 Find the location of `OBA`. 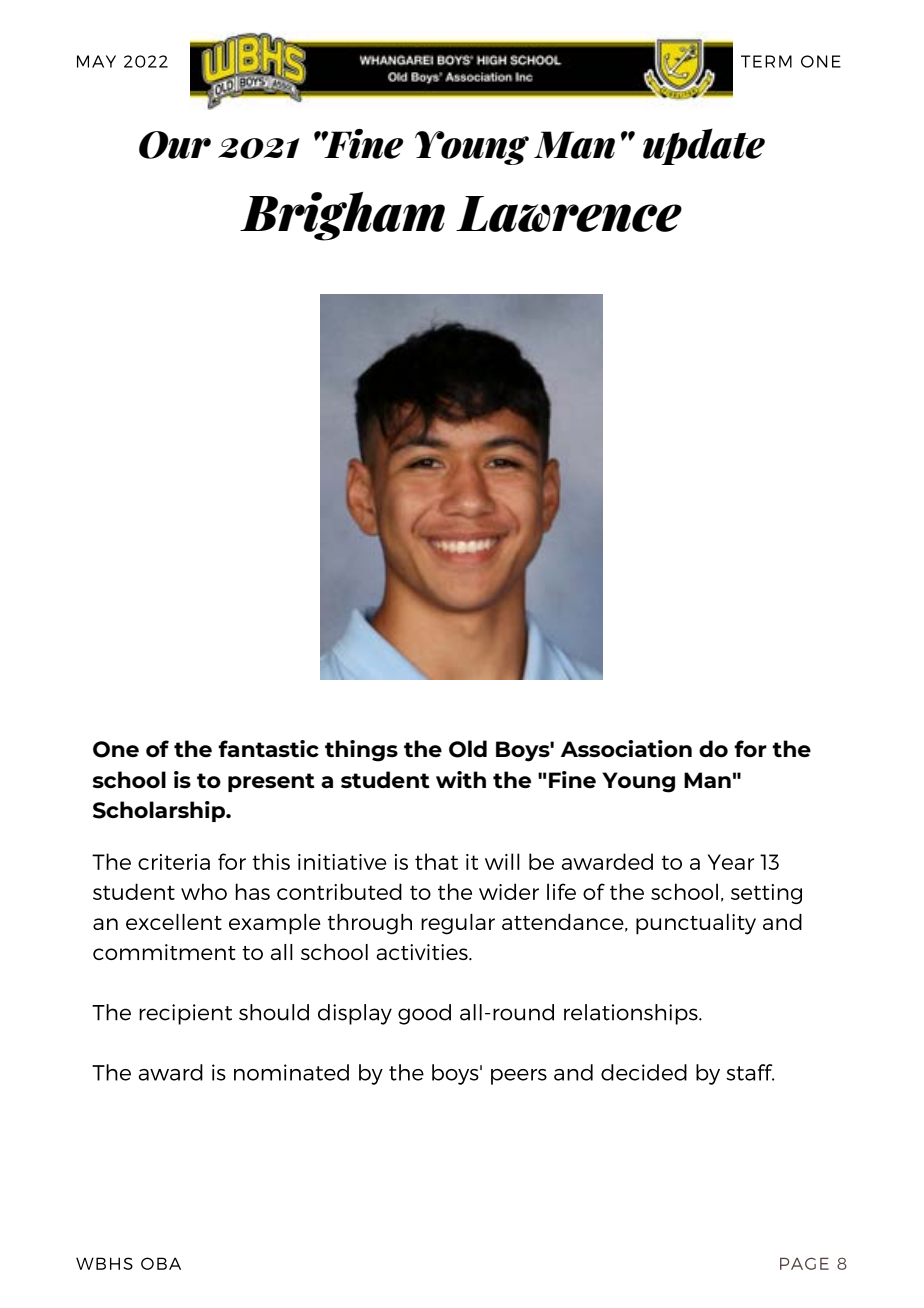

OBA is located at coordinates (161, 1263).
